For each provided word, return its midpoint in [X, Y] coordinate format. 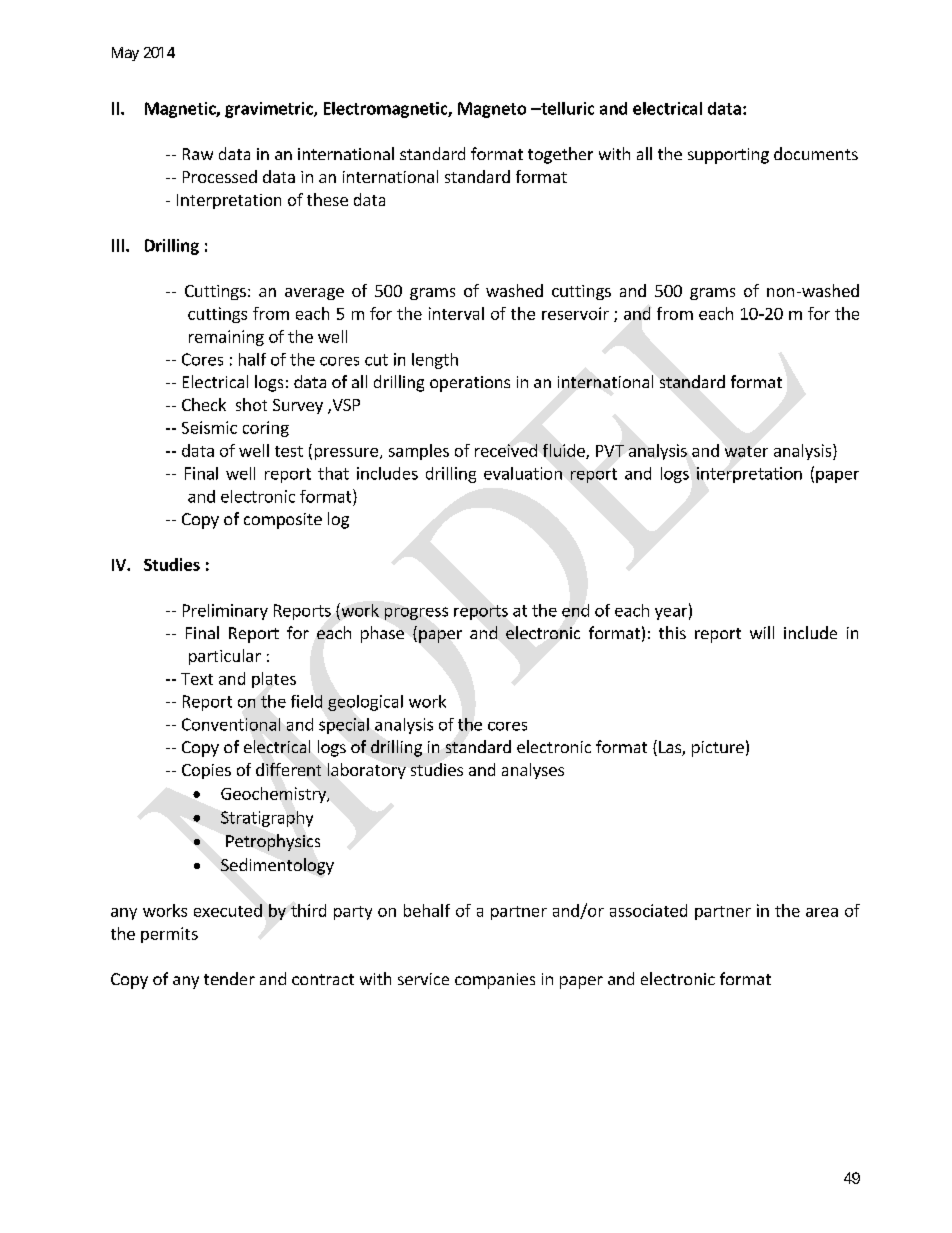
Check [204, 404]
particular [225, 657]
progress [416, 613]
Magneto [492, 110]
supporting [728, 156]
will [762, 632]
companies [495, 981]
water [746, 451]
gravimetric [270, 110]
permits [169, 935]
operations [470, 384]
